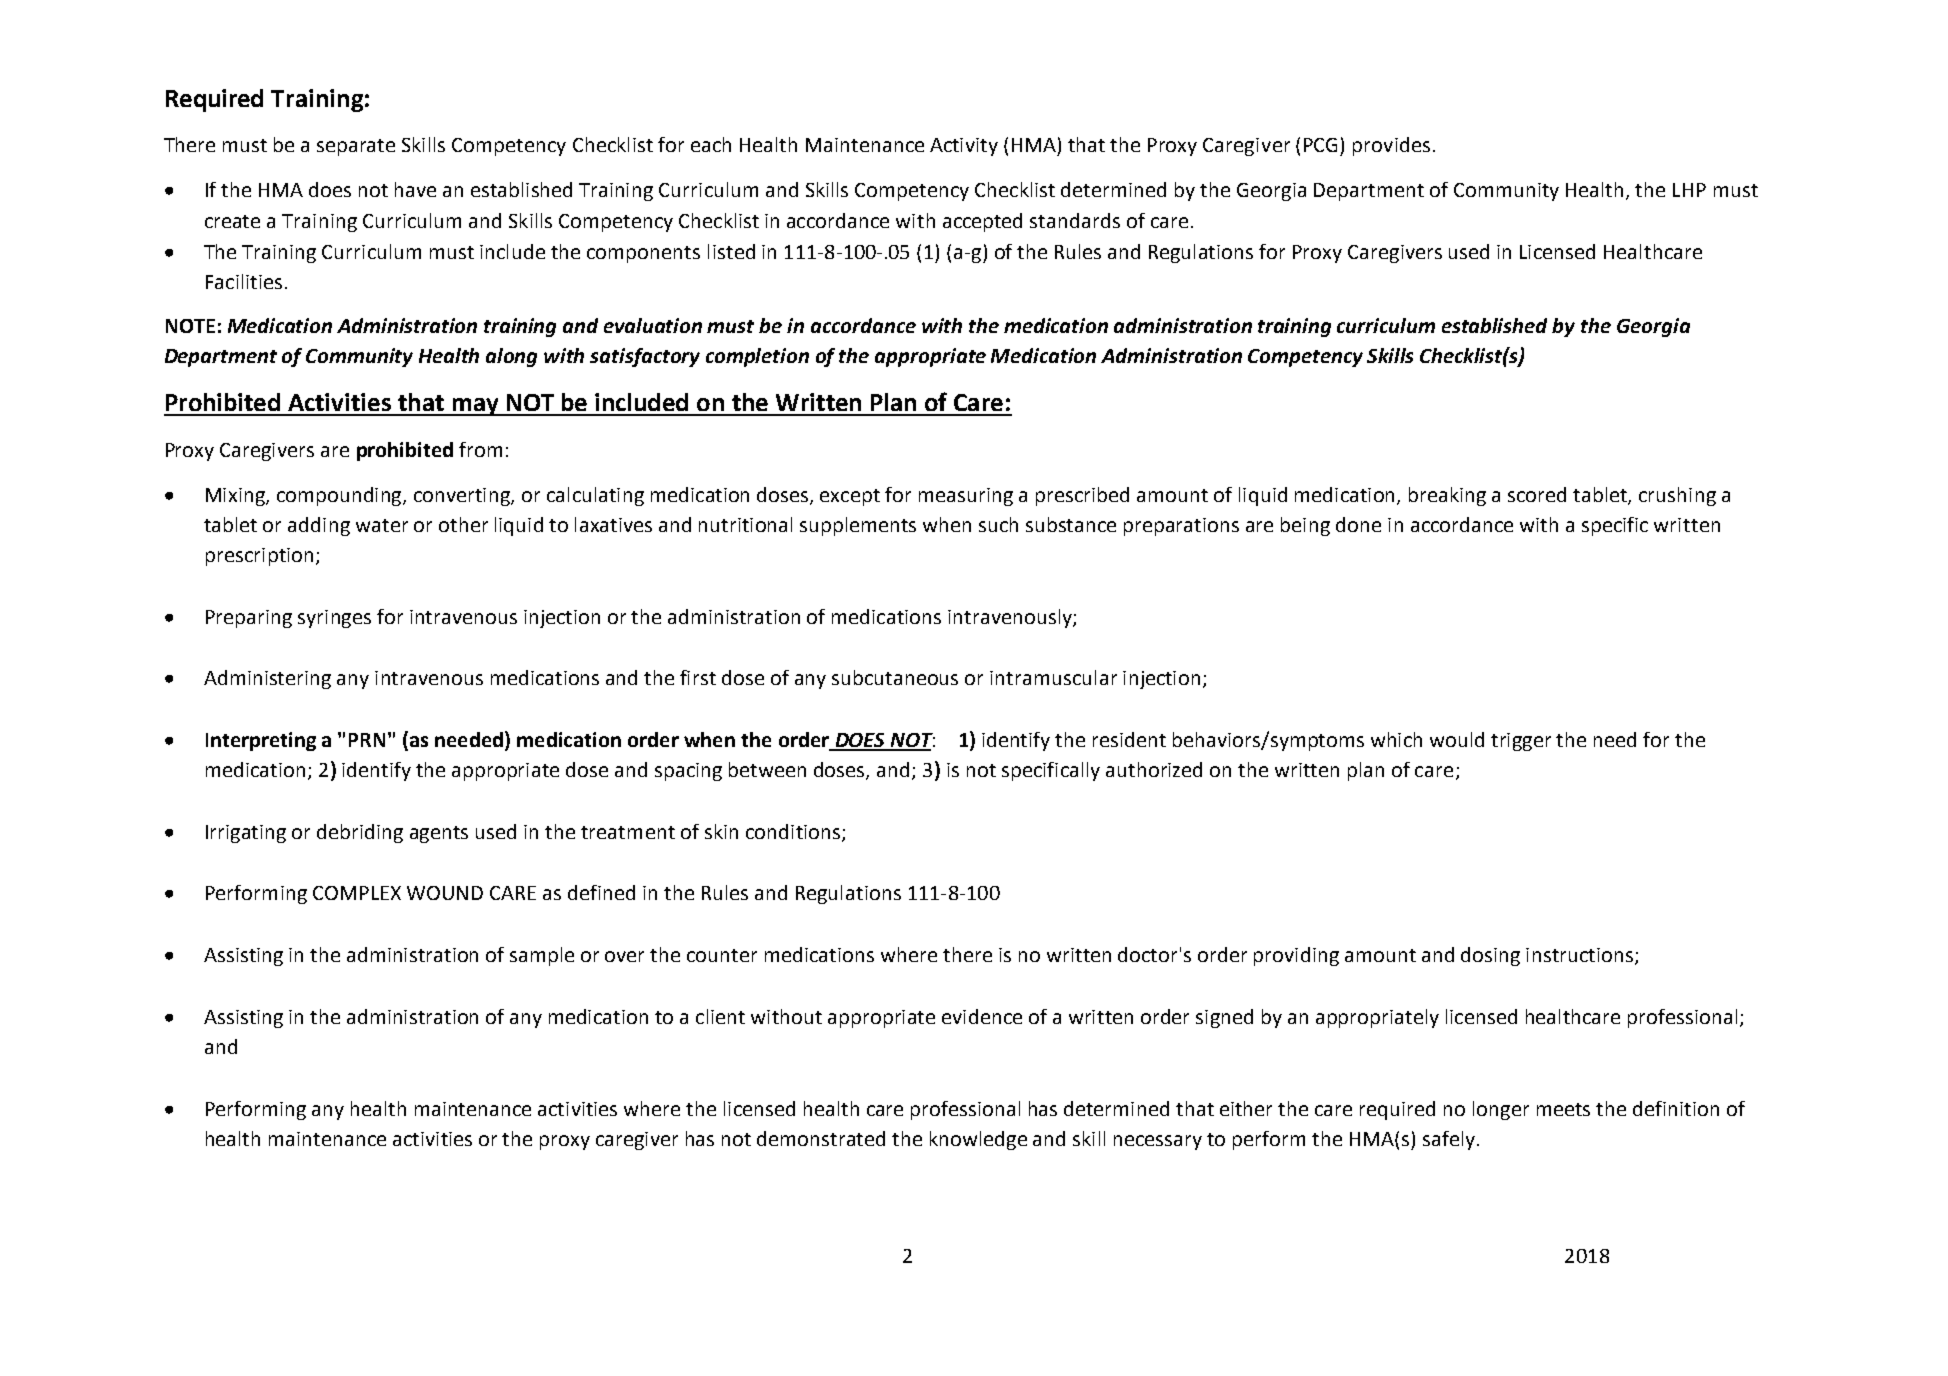  Describe the element at coordinates (357, 893) in the screenshot. I see `COMPLEX` at that location.
